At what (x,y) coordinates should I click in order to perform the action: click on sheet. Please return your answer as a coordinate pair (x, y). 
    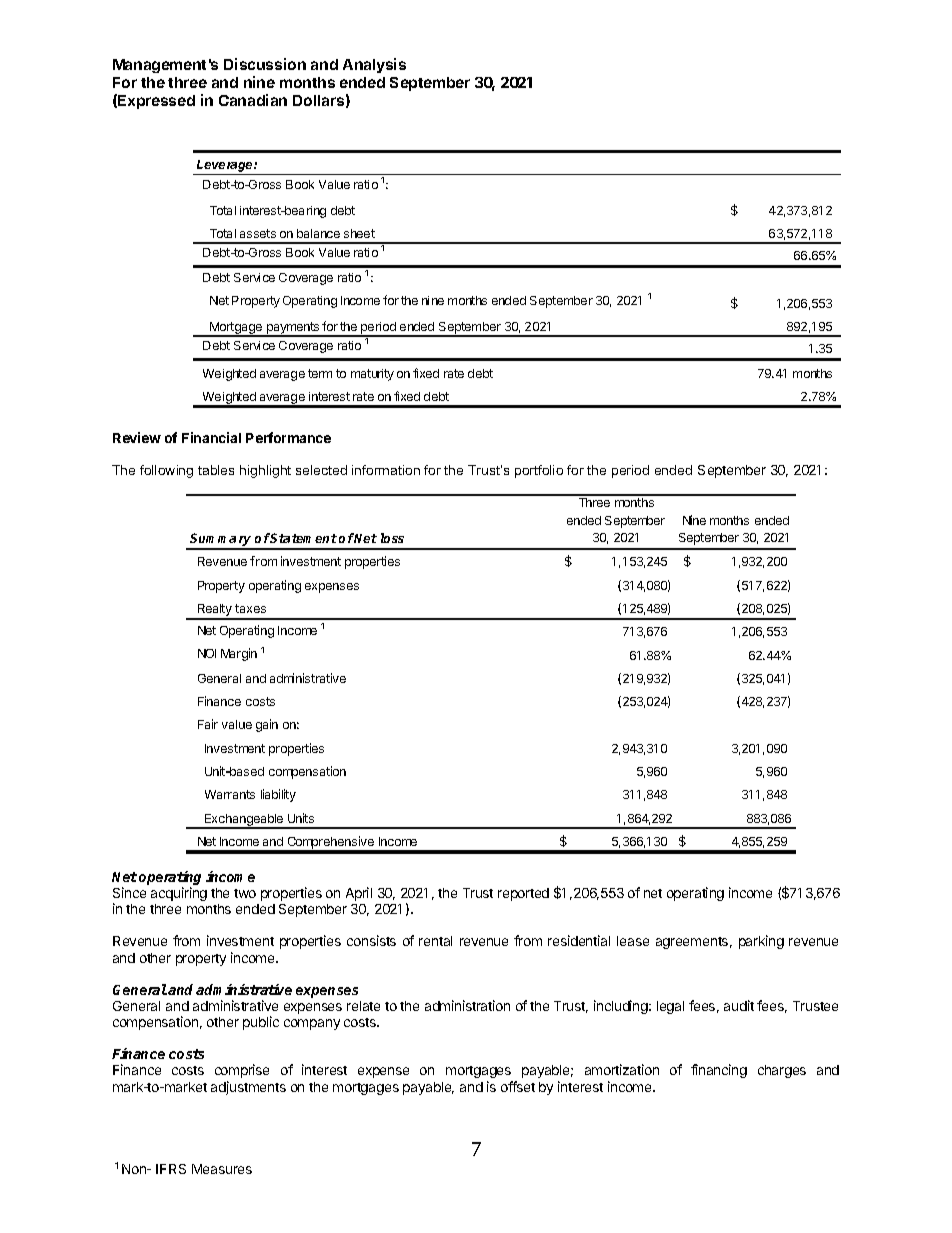
    Looking at the image, I should click on (359, 233).
